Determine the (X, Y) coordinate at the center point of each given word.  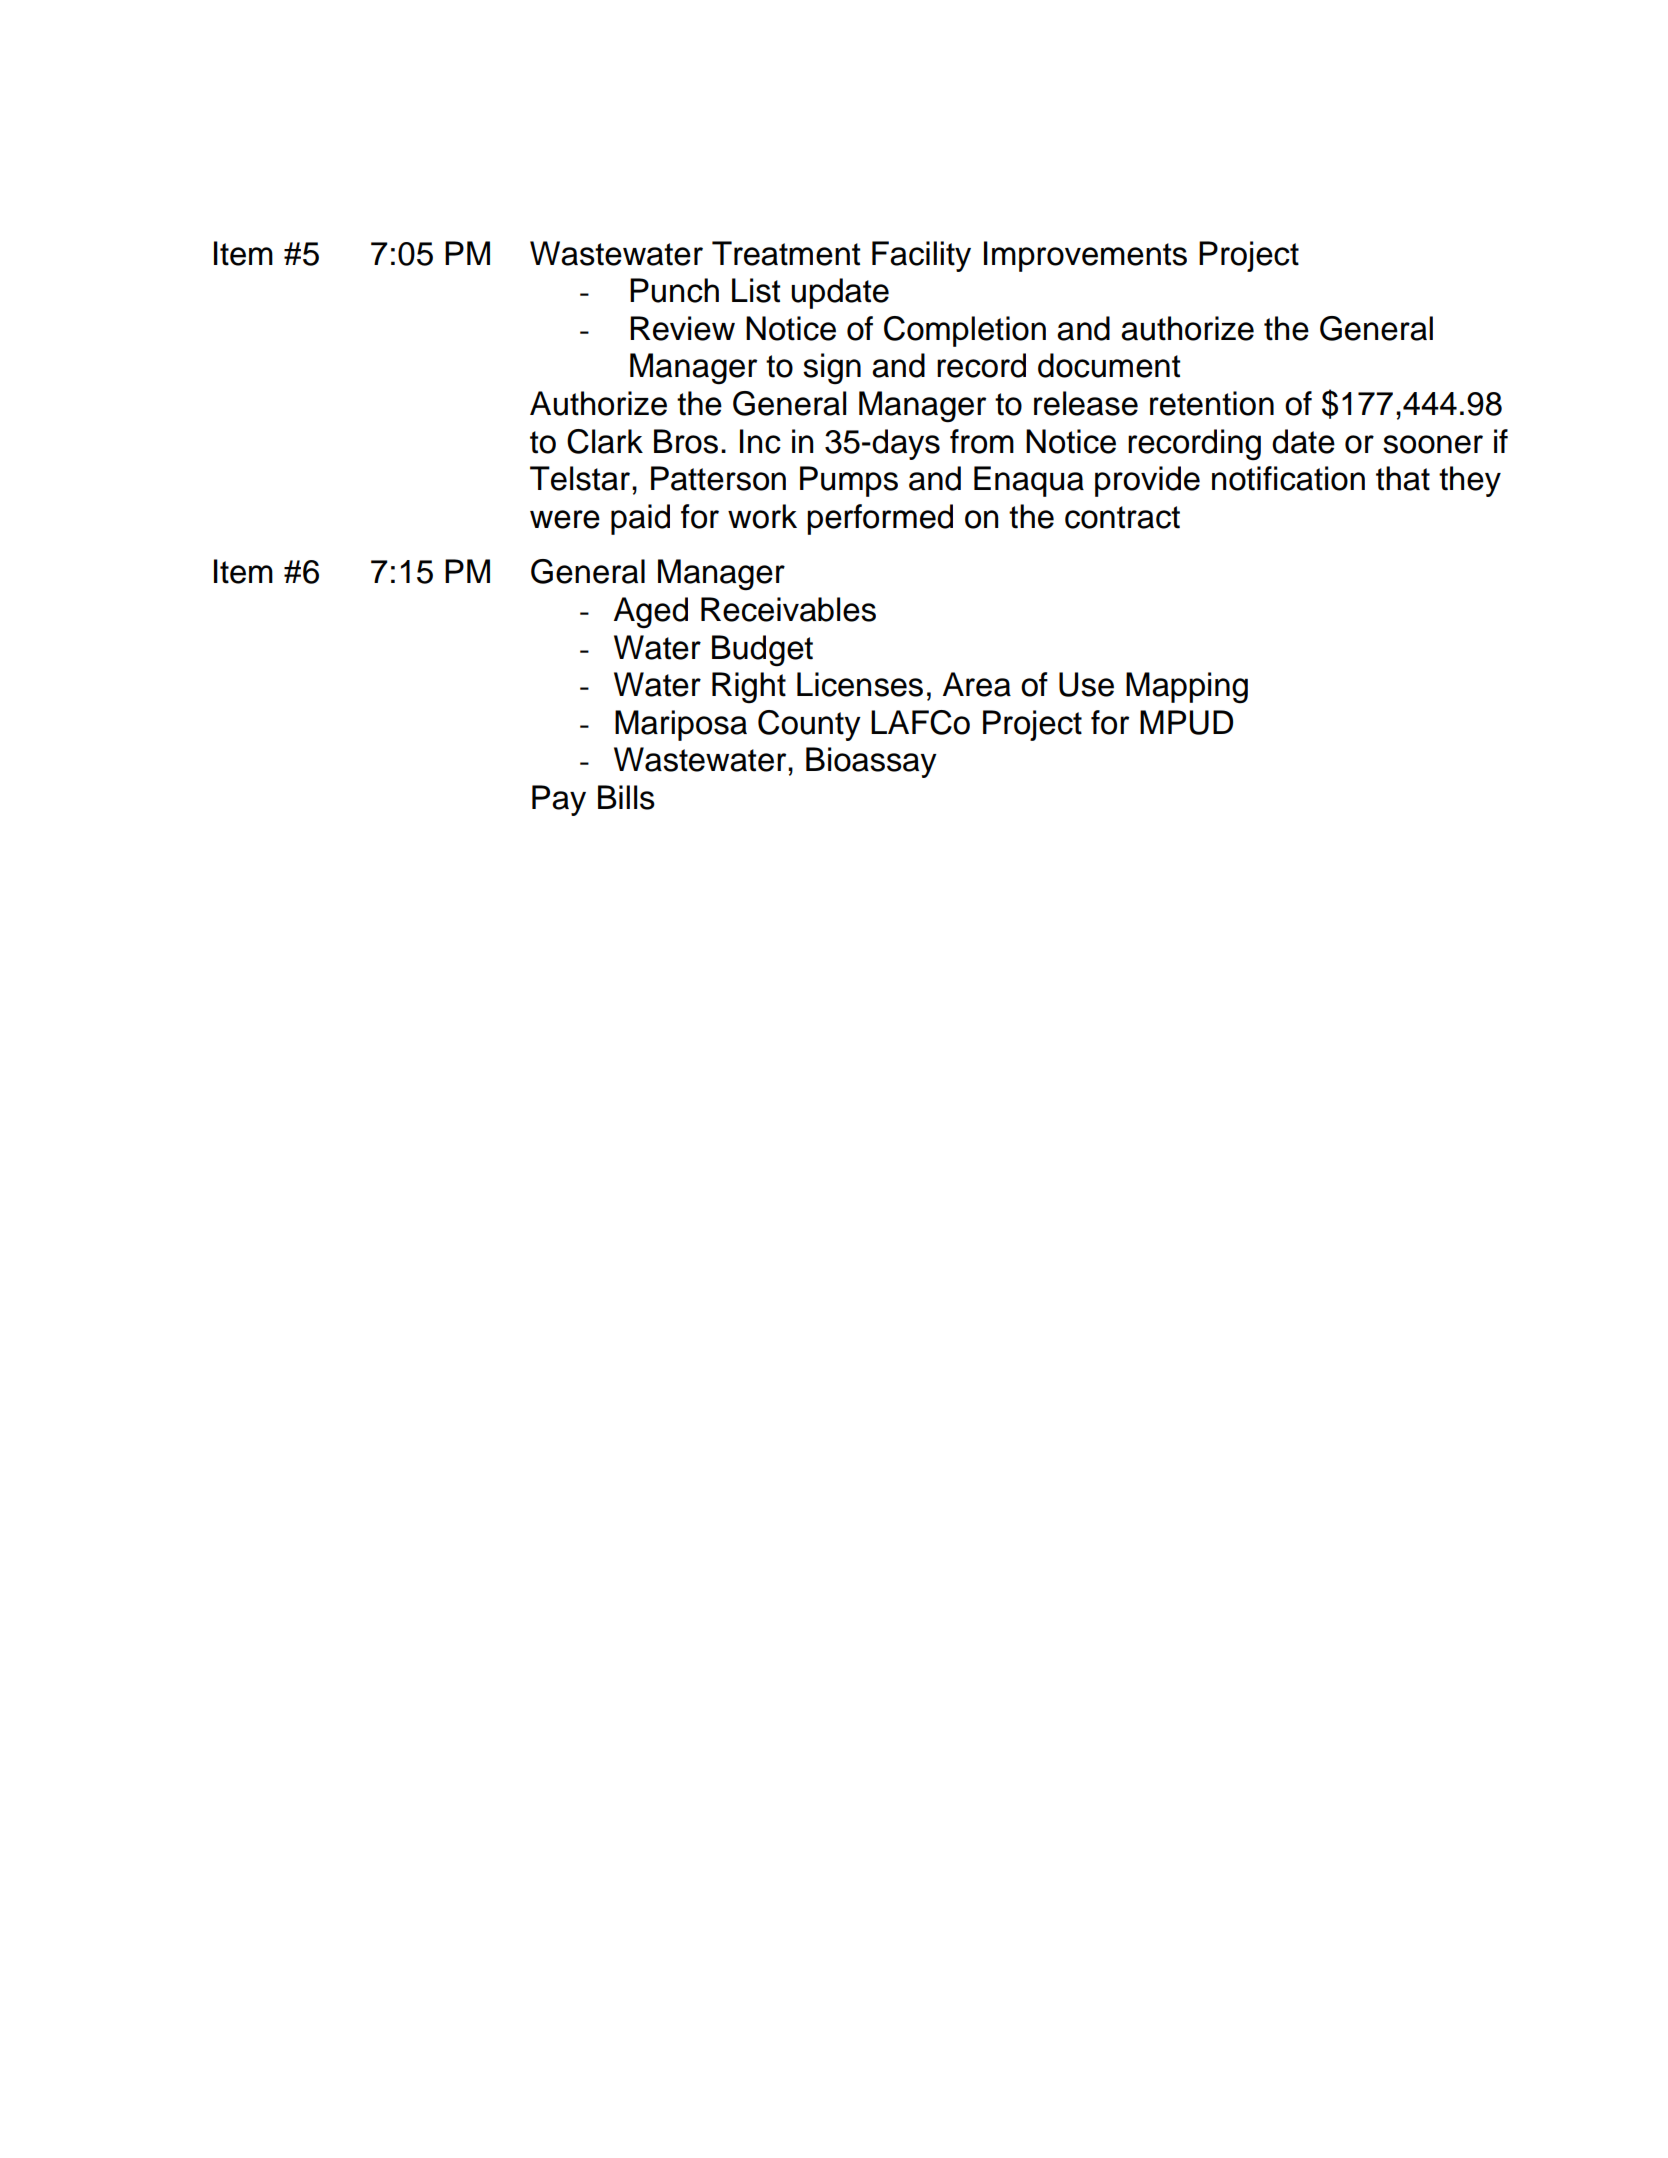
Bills (626, 797)
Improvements (1085, 256)
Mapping (1187, 688)
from (982, 441)
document (1109, 365)
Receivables (788, 609)
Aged (651, 613)
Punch (674, 290)
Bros (686, 441)
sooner (1433, 444)
